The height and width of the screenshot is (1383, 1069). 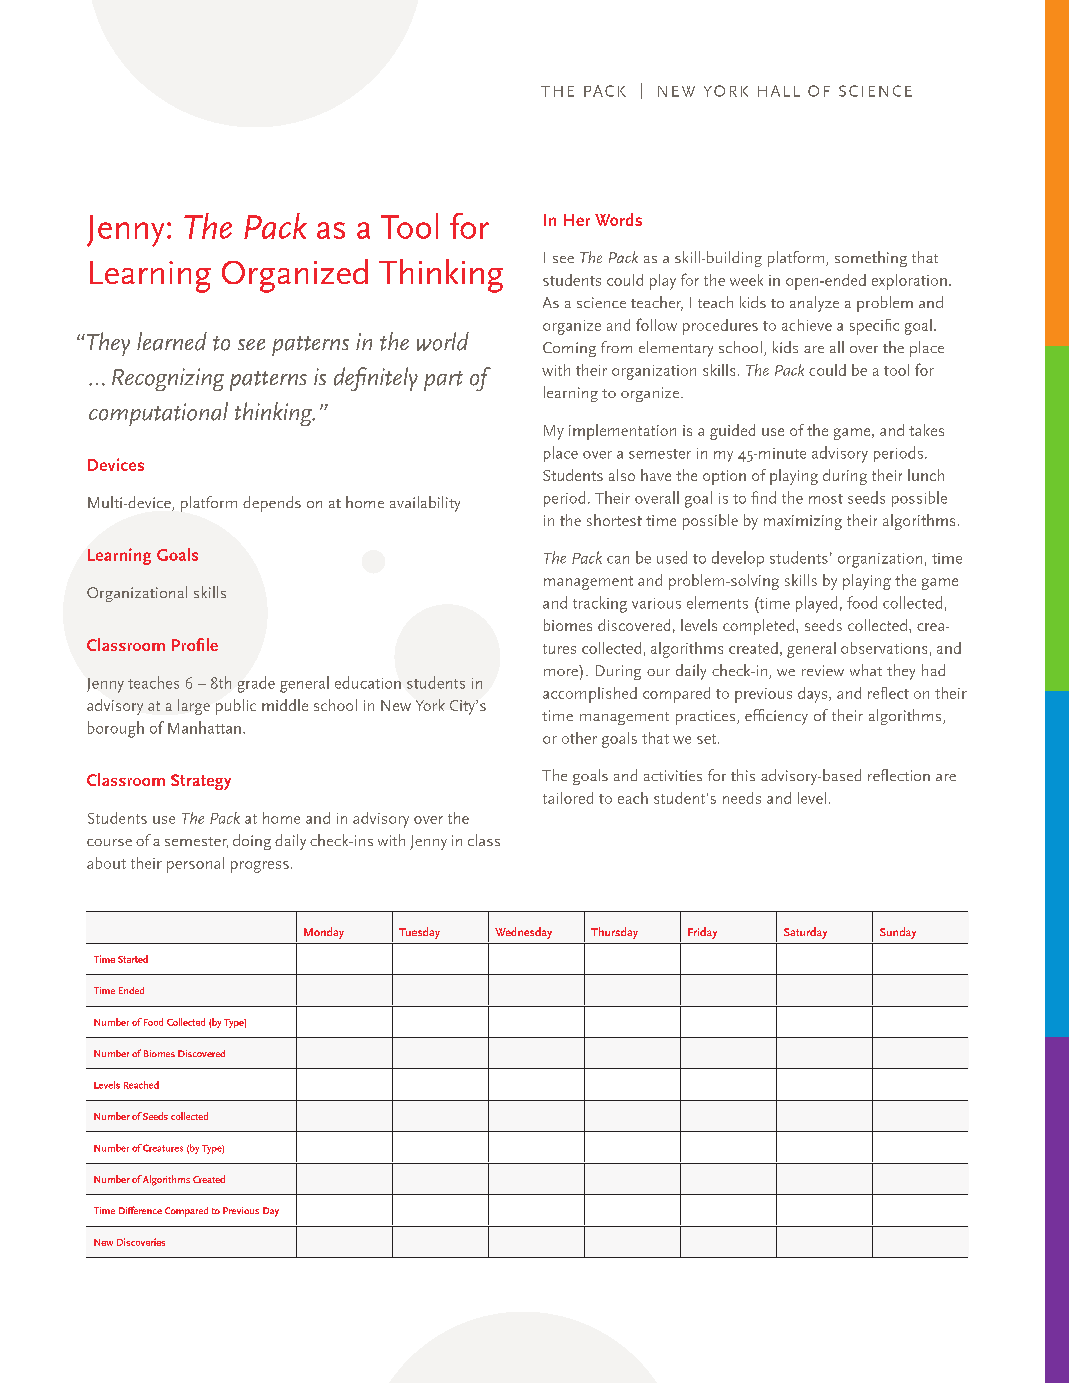 What do you see at coordinates (272, 504) in the screenshot?
I see `depends` at bounding box center [272, 504].
